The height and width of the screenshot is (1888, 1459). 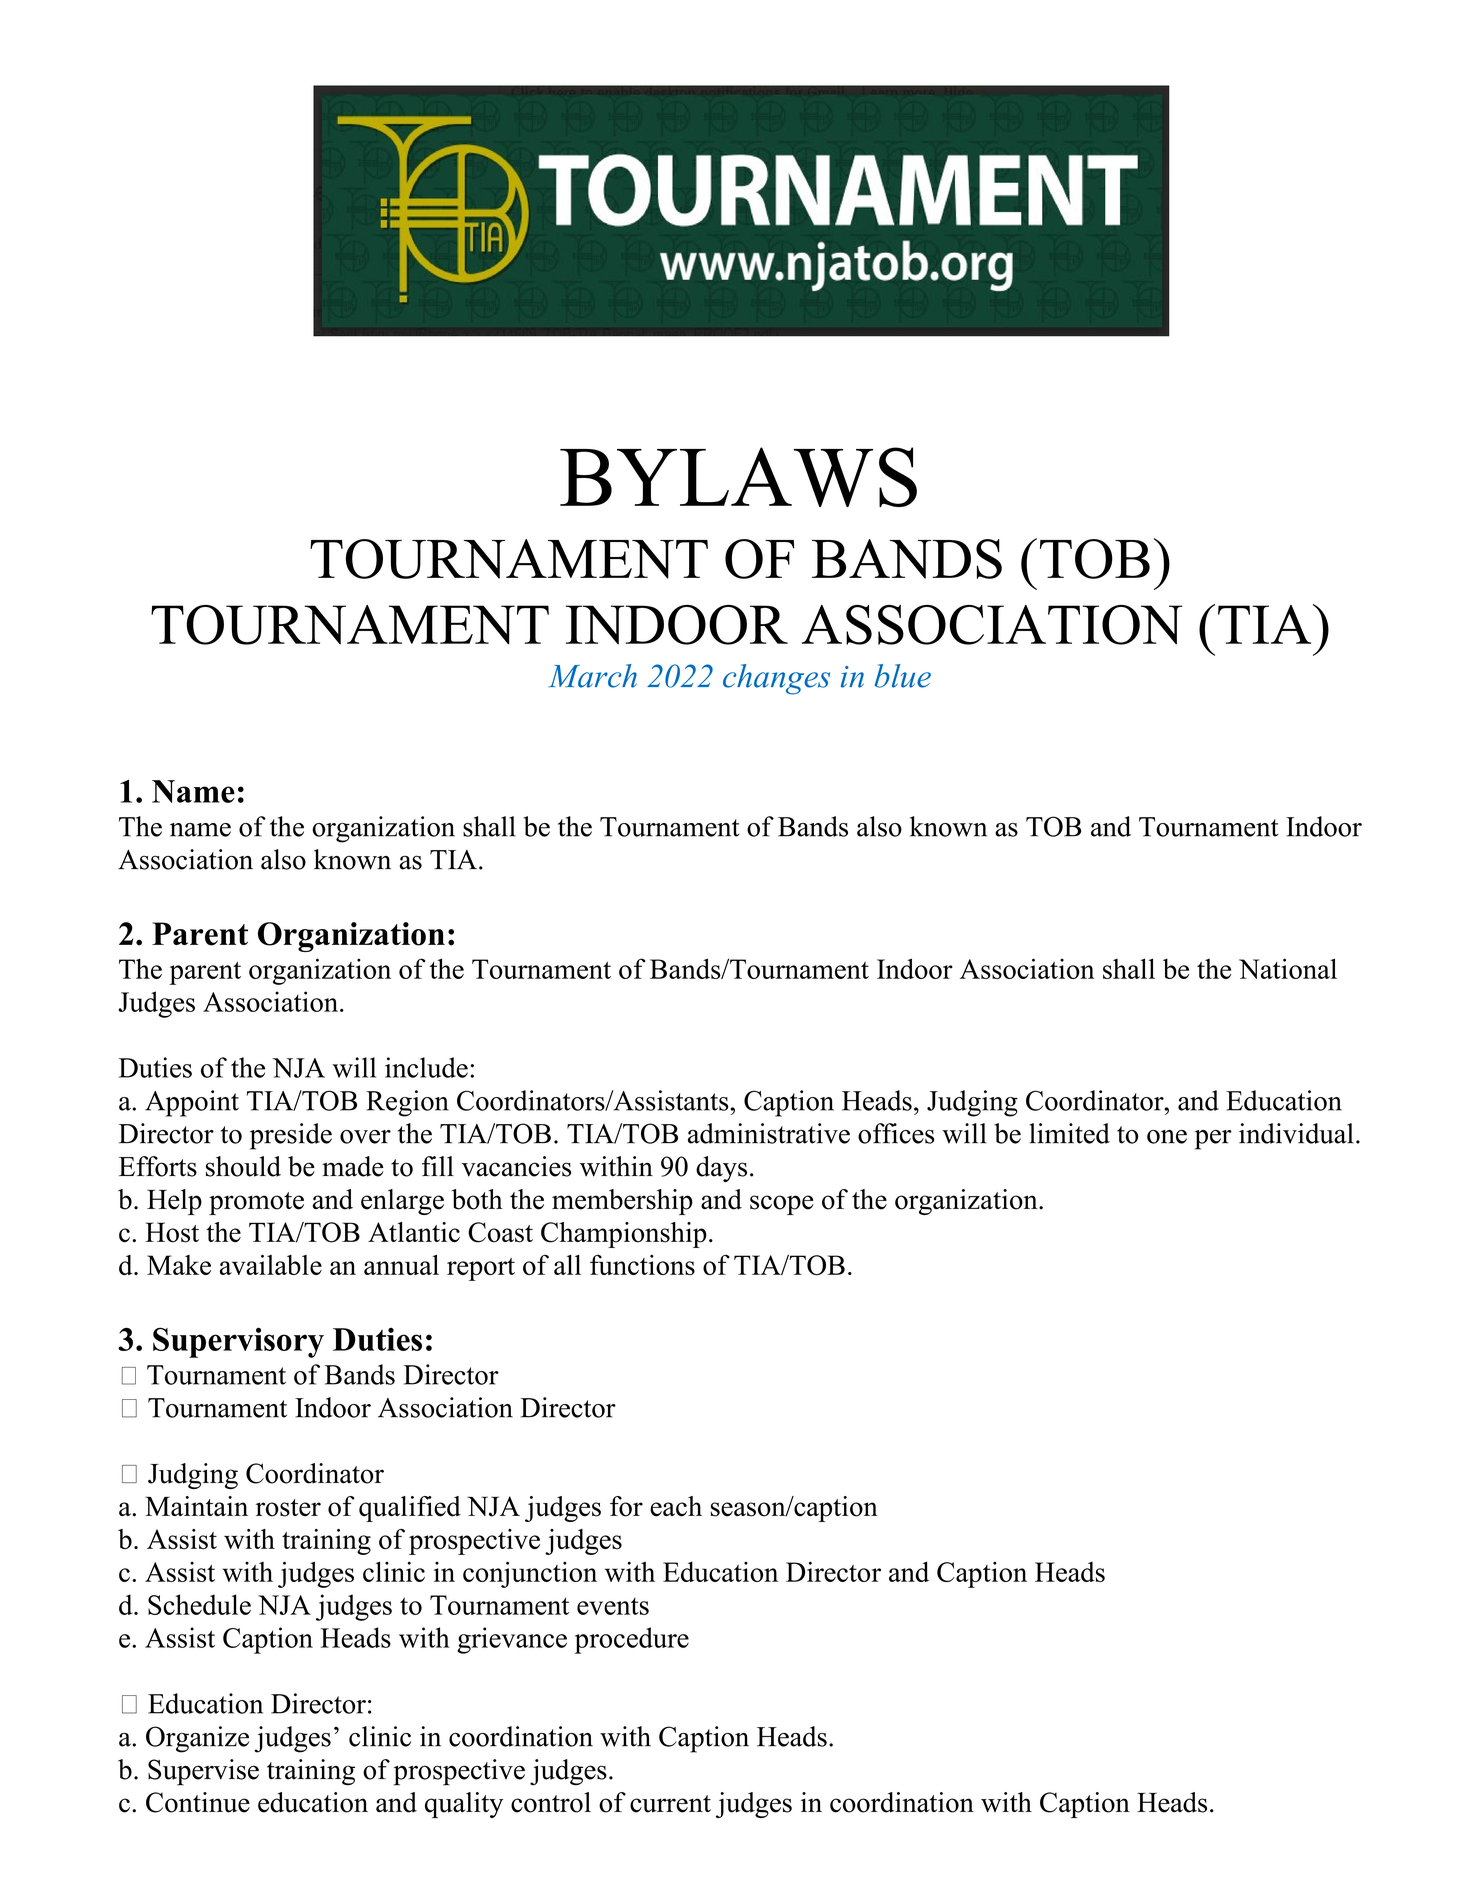 What do you see at coordinates (738, 477) in the screenshot?
I see `BYLAWS` at bounding box center [738, 477].
